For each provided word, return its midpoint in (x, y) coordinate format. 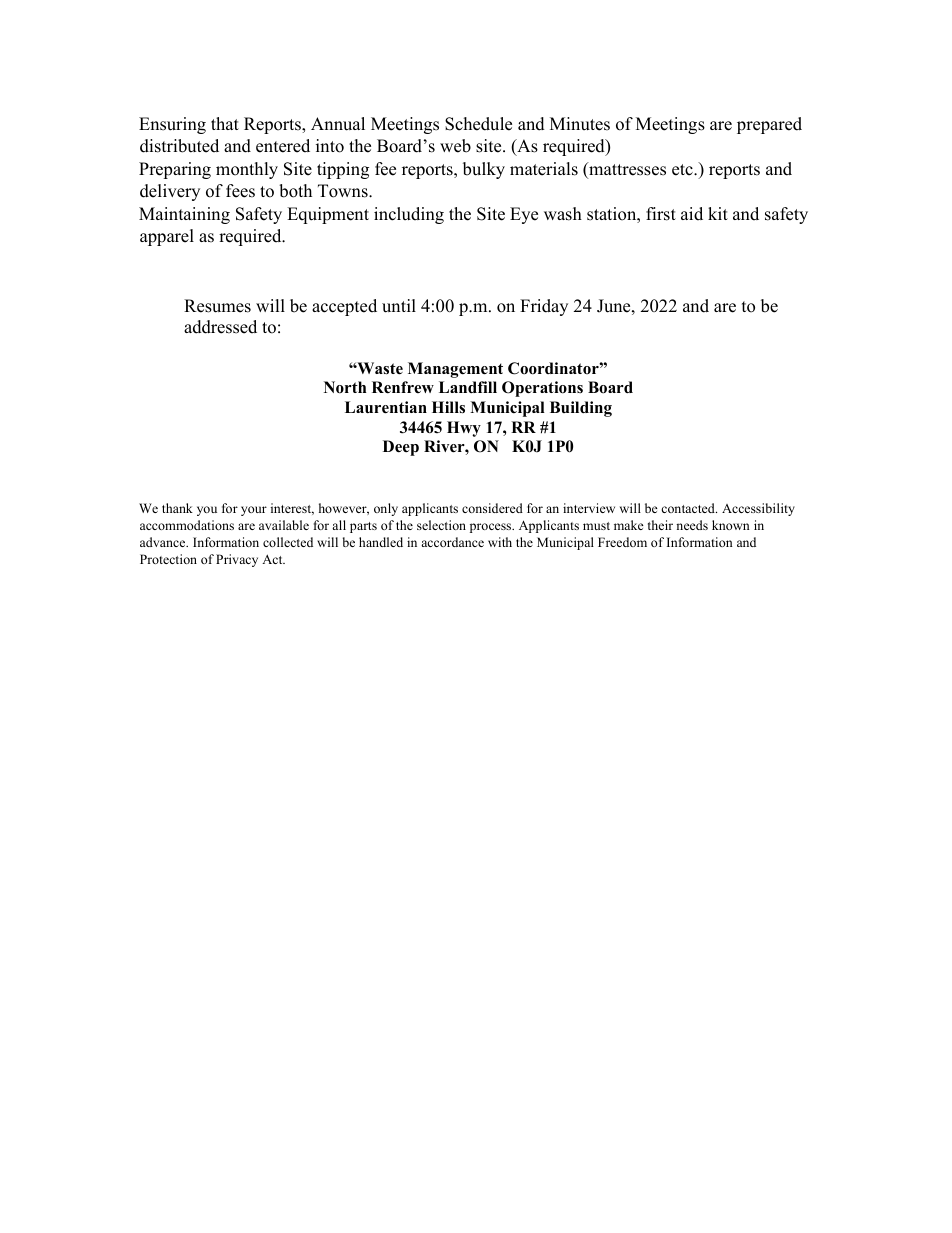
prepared (769, 125)
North (345, 387)
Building (581, 409)
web (455, 146)
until (399, 306)
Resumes (217, 306)
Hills (448, 407)
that (225, 123)
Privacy (237, 560)
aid (692, 214)
